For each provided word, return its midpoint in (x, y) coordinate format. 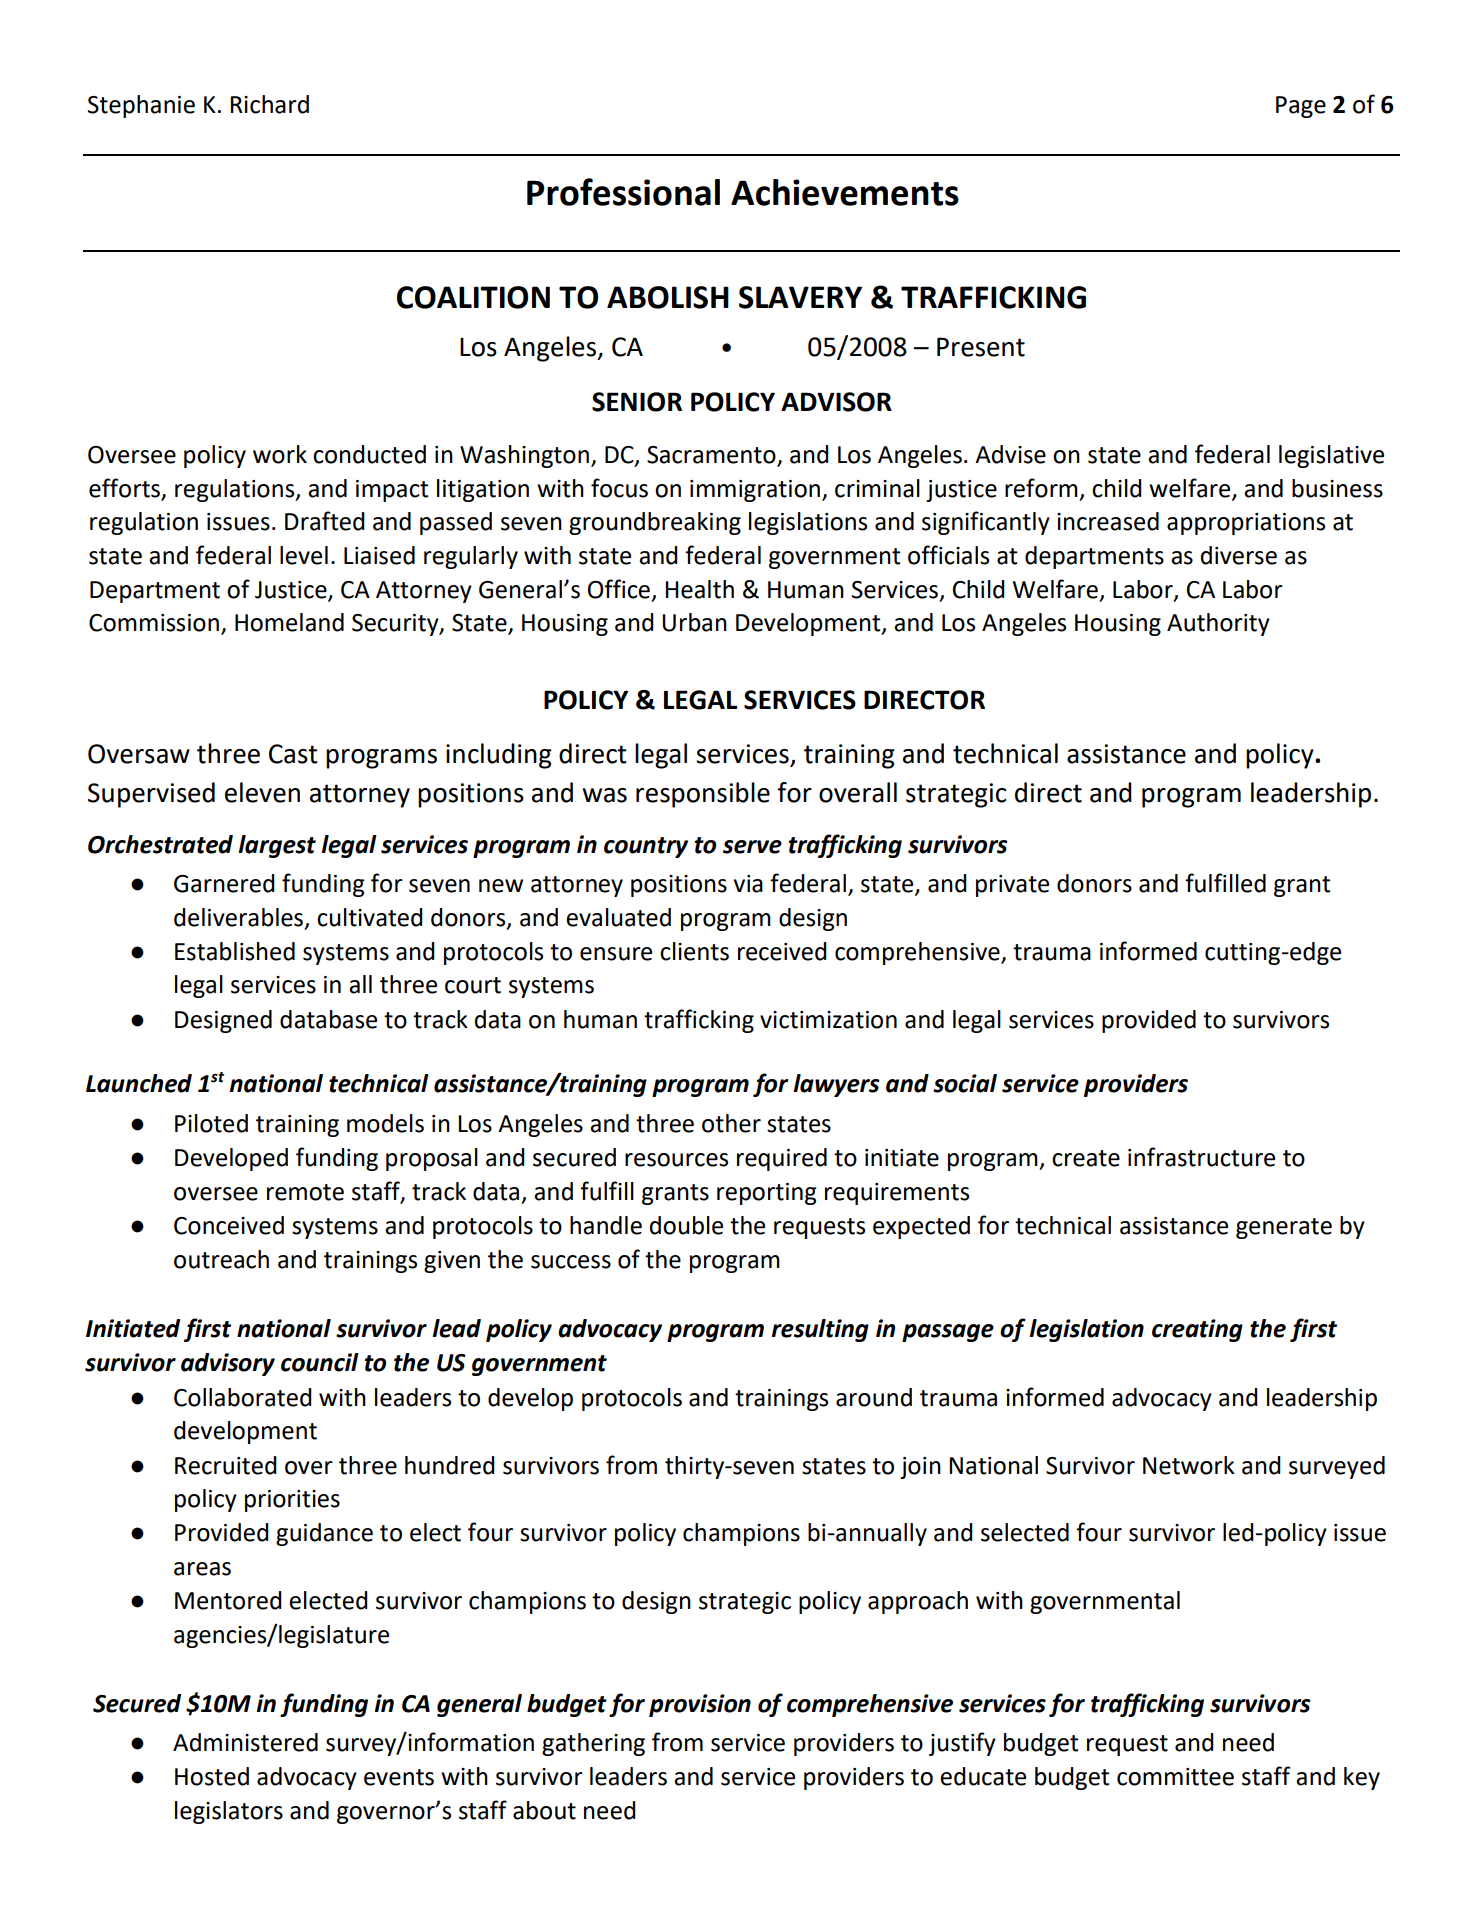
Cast (293, 754)
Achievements (845, 192)
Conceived (229, 1225)
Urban (694, 622)
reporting (767, 1194)
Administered (245, 1742)
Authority (1218, 624)
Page (1301, 107)
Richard (269, 104)
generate (1284, 1228)
